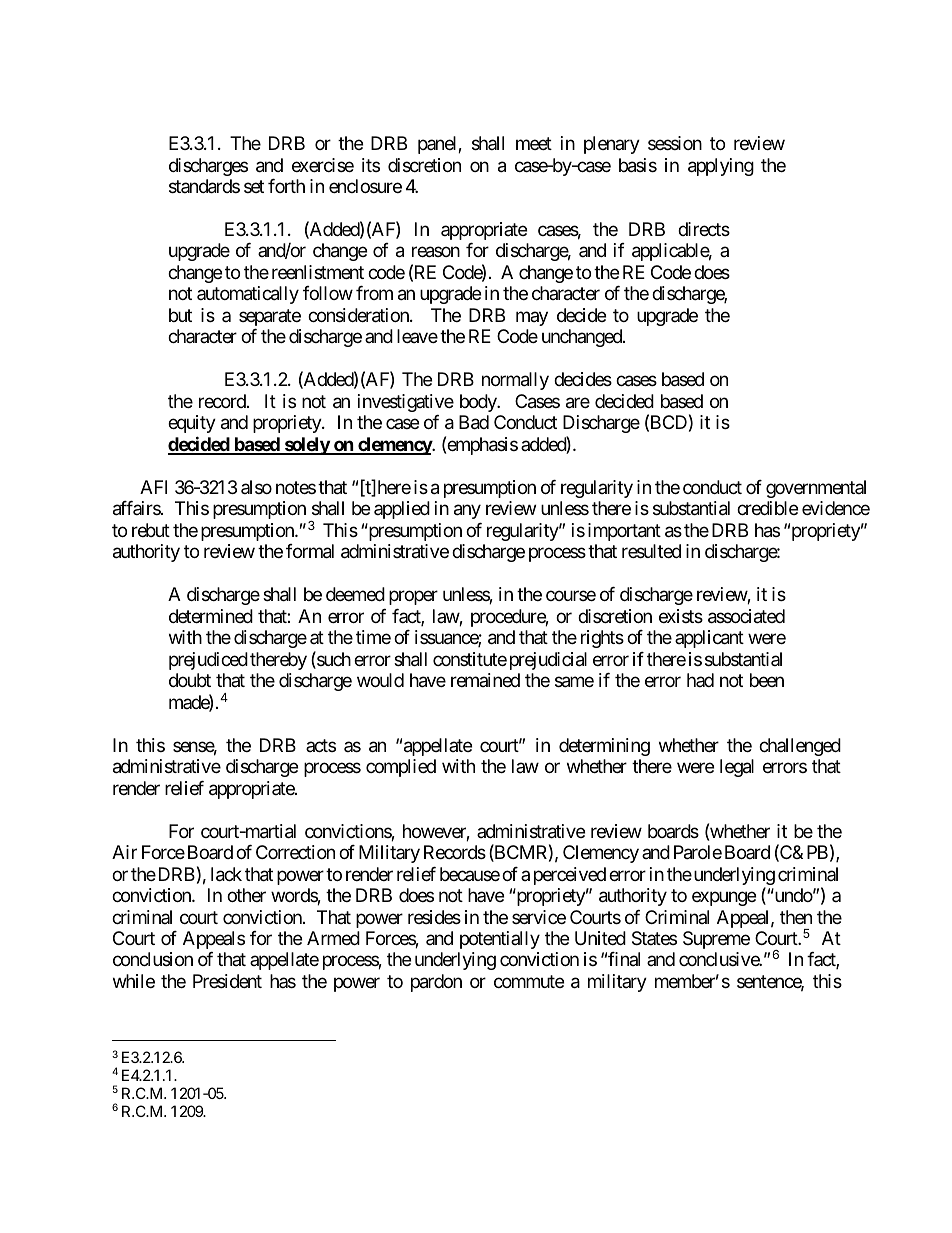  I want to click on meet, so click(534, 143).
